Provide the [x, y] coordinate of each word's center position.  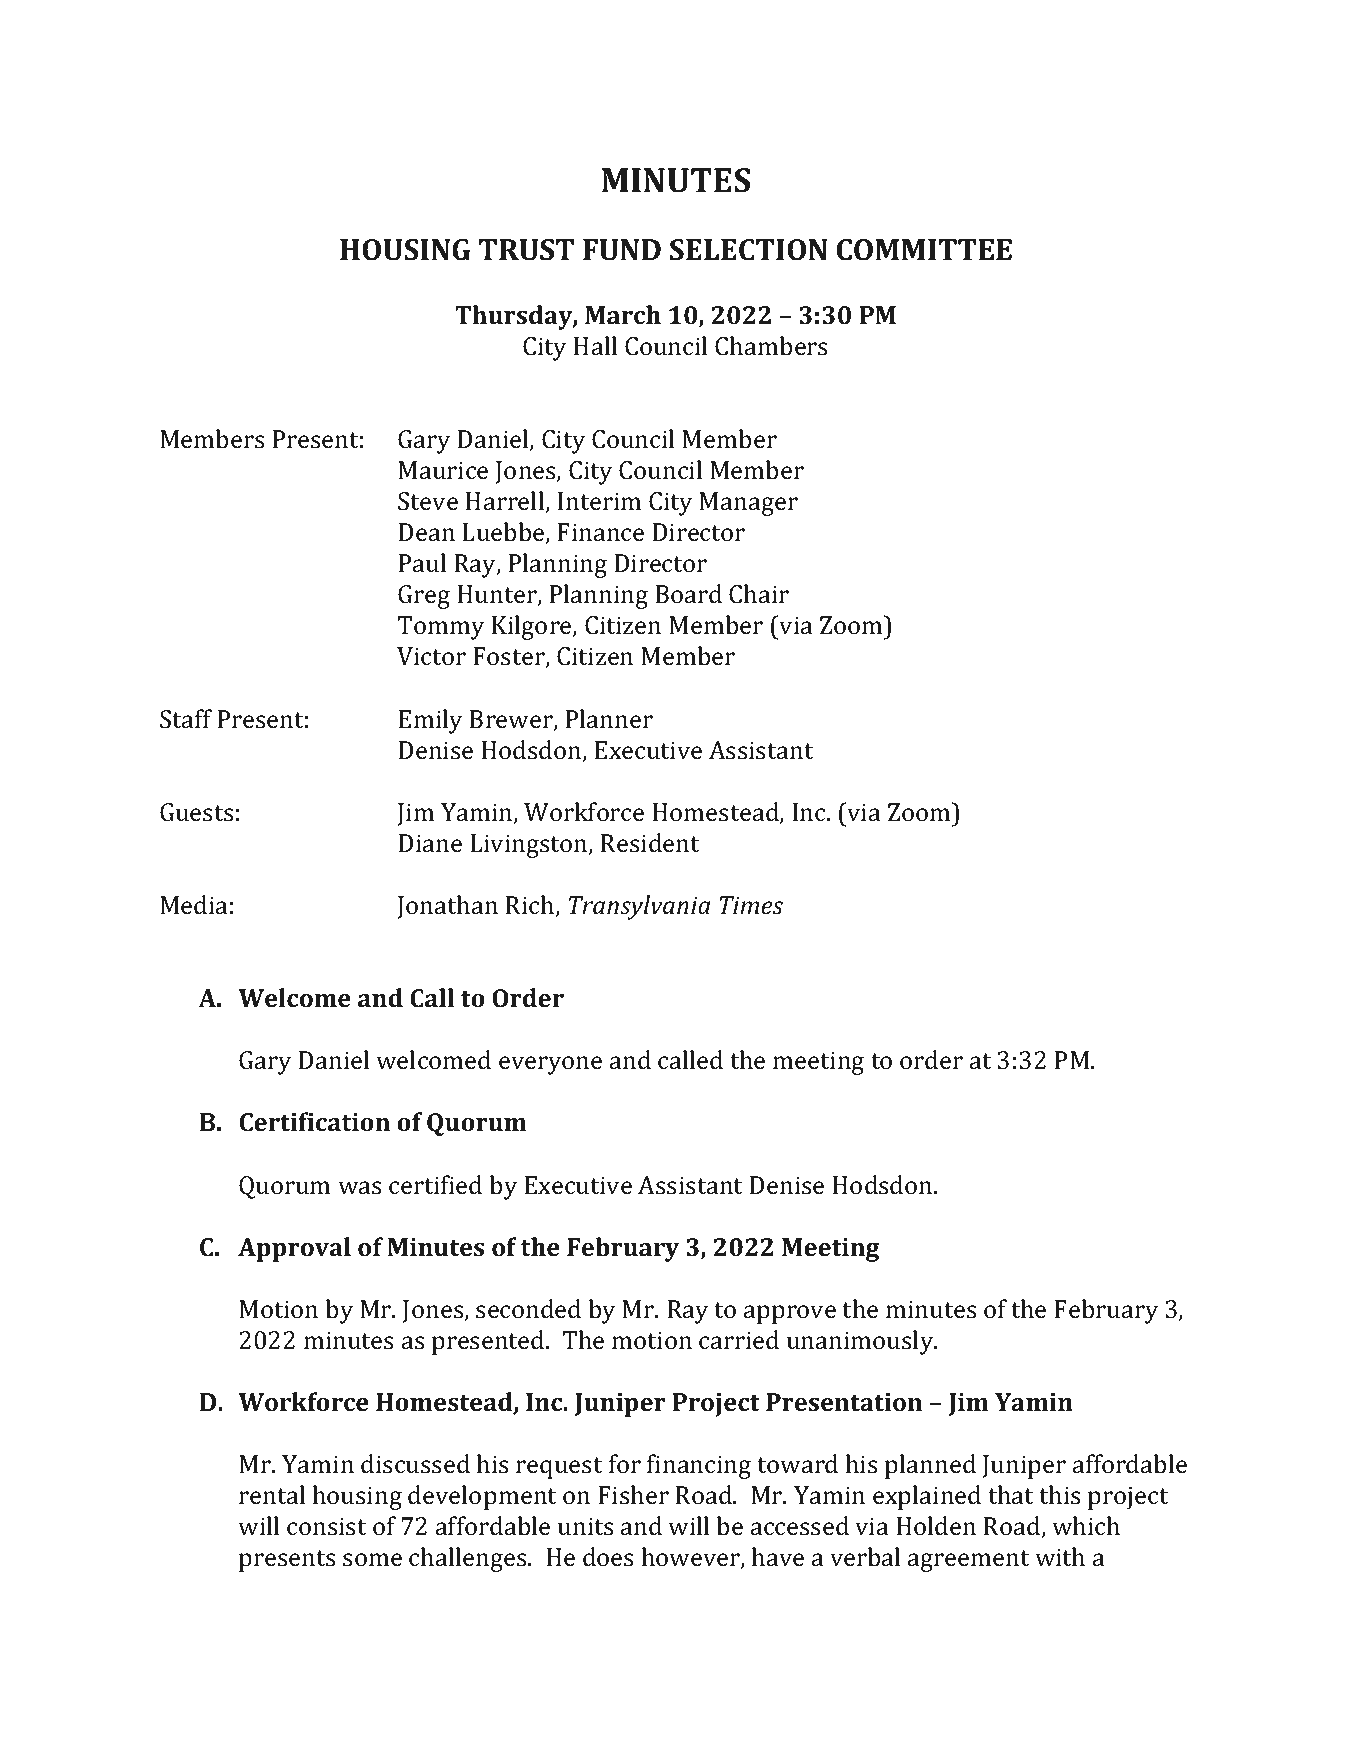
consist [326, 1526]
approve [790, 1314]
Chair [759, 594]
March [623, 314]
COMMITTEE [924, 250]
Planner [609, 719]
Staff [186, 719]
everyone [550, 1065]
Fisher [633, 1495]
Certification [315, 1122]
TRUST [526, 250]
